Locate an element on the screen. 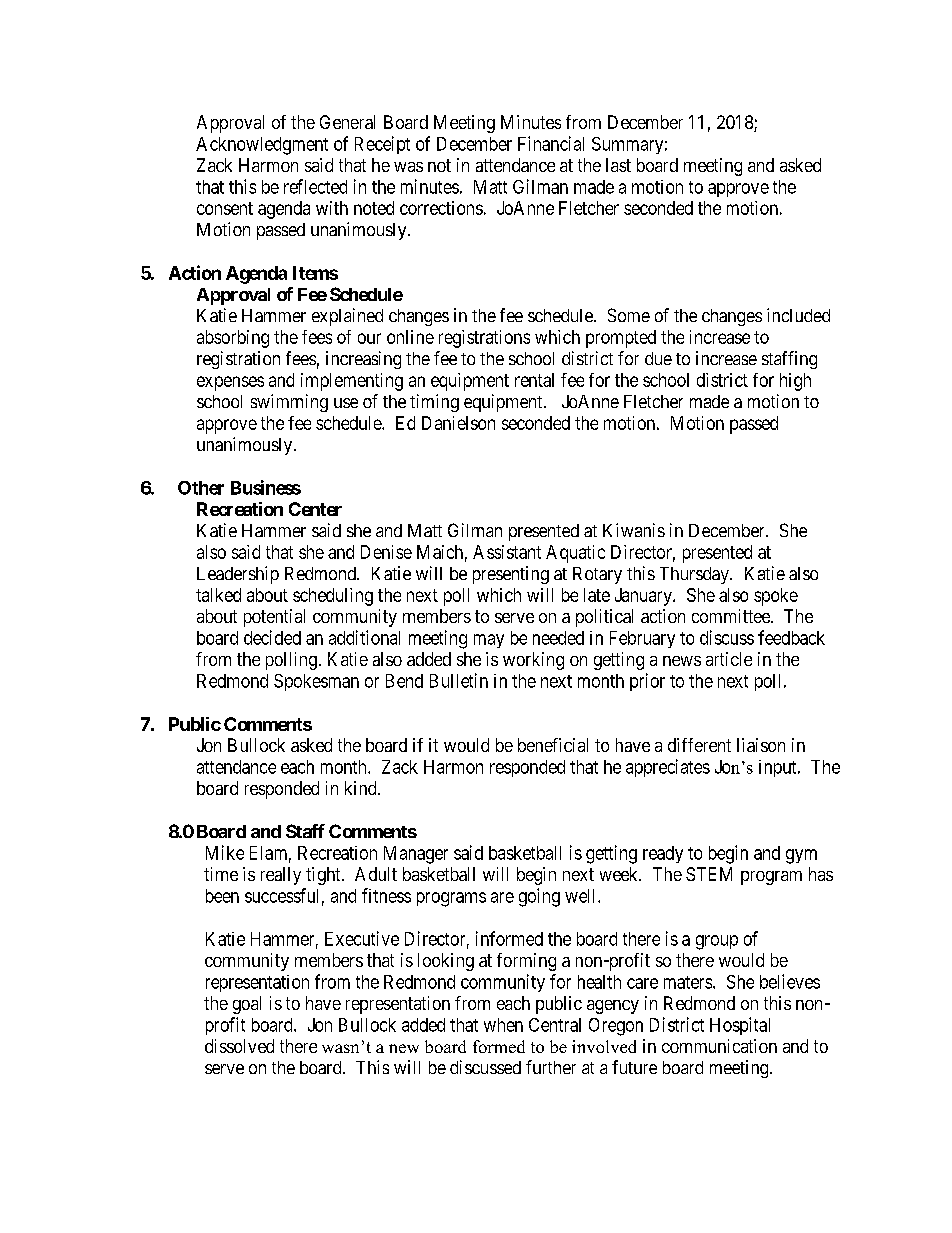 Image resolution: width=952 pixels, height=1233 pixels. dissolved is located at coordinates (239, 1046).
